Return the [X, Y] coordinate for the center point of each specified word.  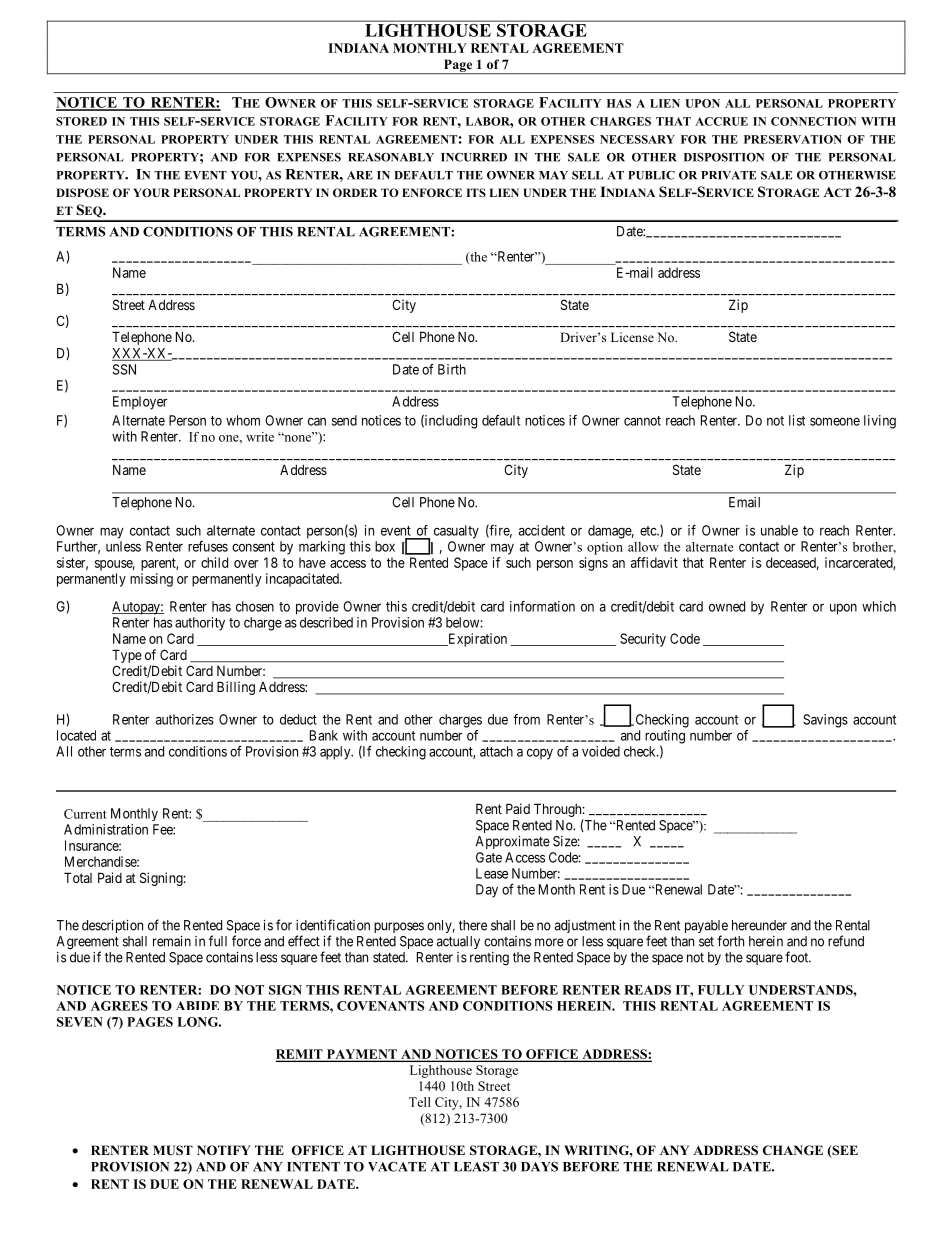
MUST [173, 1150]
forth [730, 941]
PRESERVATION [793, 139]
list [797, 420]
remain [172, 941]
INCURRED [474, 157]
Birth [452, 369]
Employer [140, 403]
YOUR [151, 192]
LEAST [476, 1167]
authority [200, 624]
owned [727, 606]
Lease [492, 873]
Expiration [476, 640]
